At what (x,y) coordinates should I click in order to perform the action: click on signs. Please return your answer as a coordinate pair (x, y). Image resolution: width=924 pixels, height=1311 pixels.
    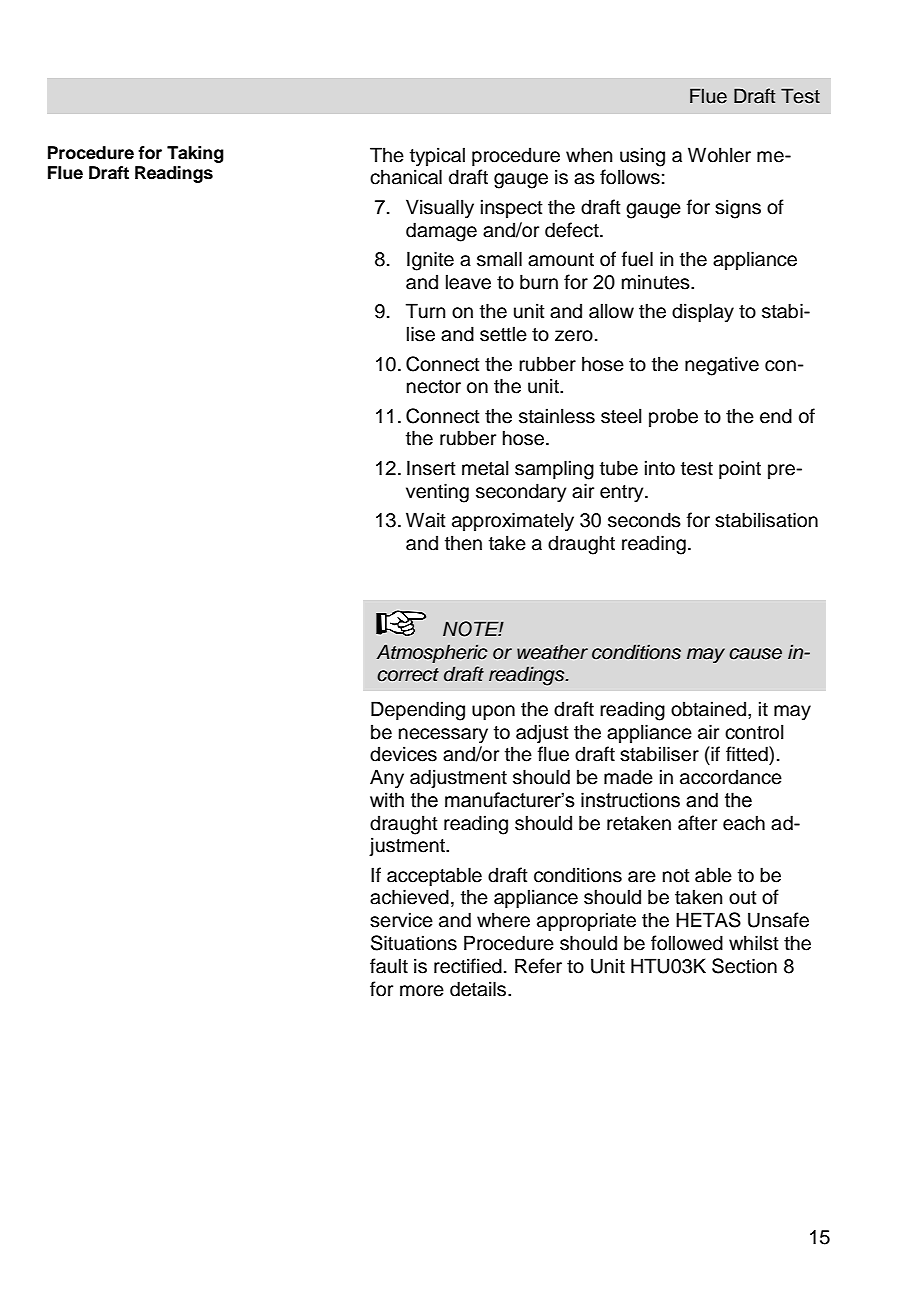
    Looking at the image, I should click on (738, 209).
